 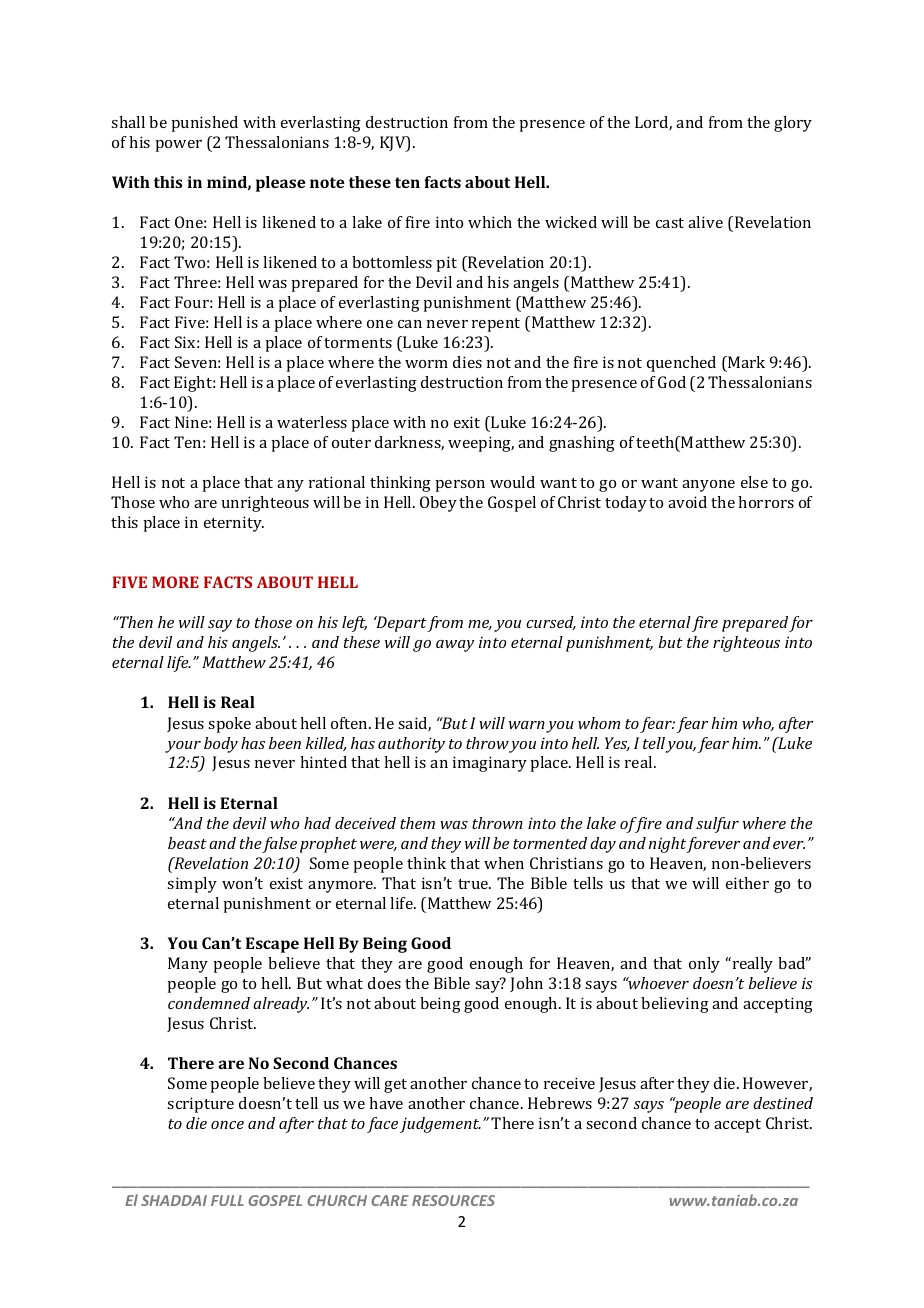 What do you see at coordinates (221, 745) in the image?
I see `body` at bounding box center [221, 745].
